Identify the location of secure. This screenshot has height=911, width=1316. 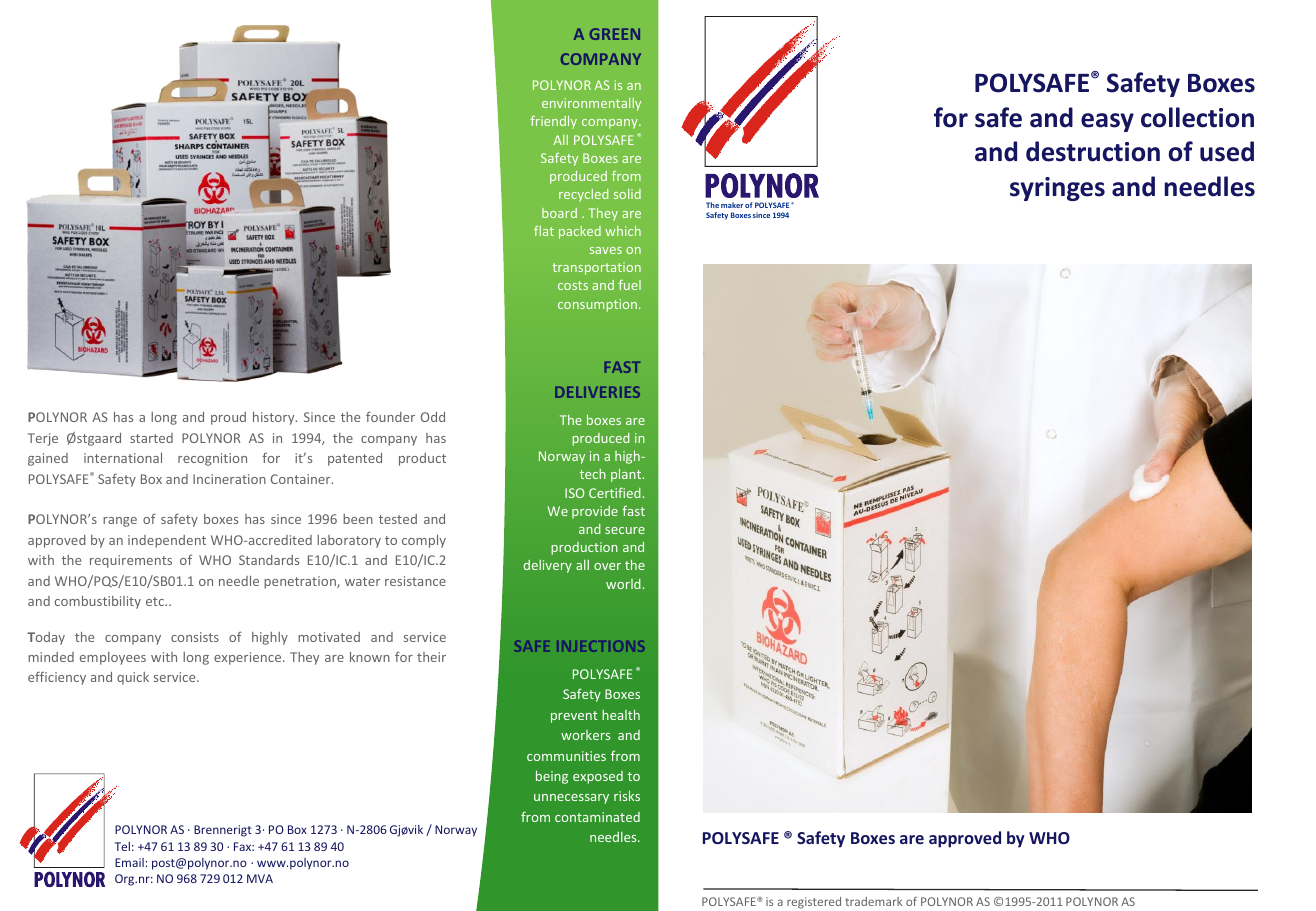
(625, 530).
